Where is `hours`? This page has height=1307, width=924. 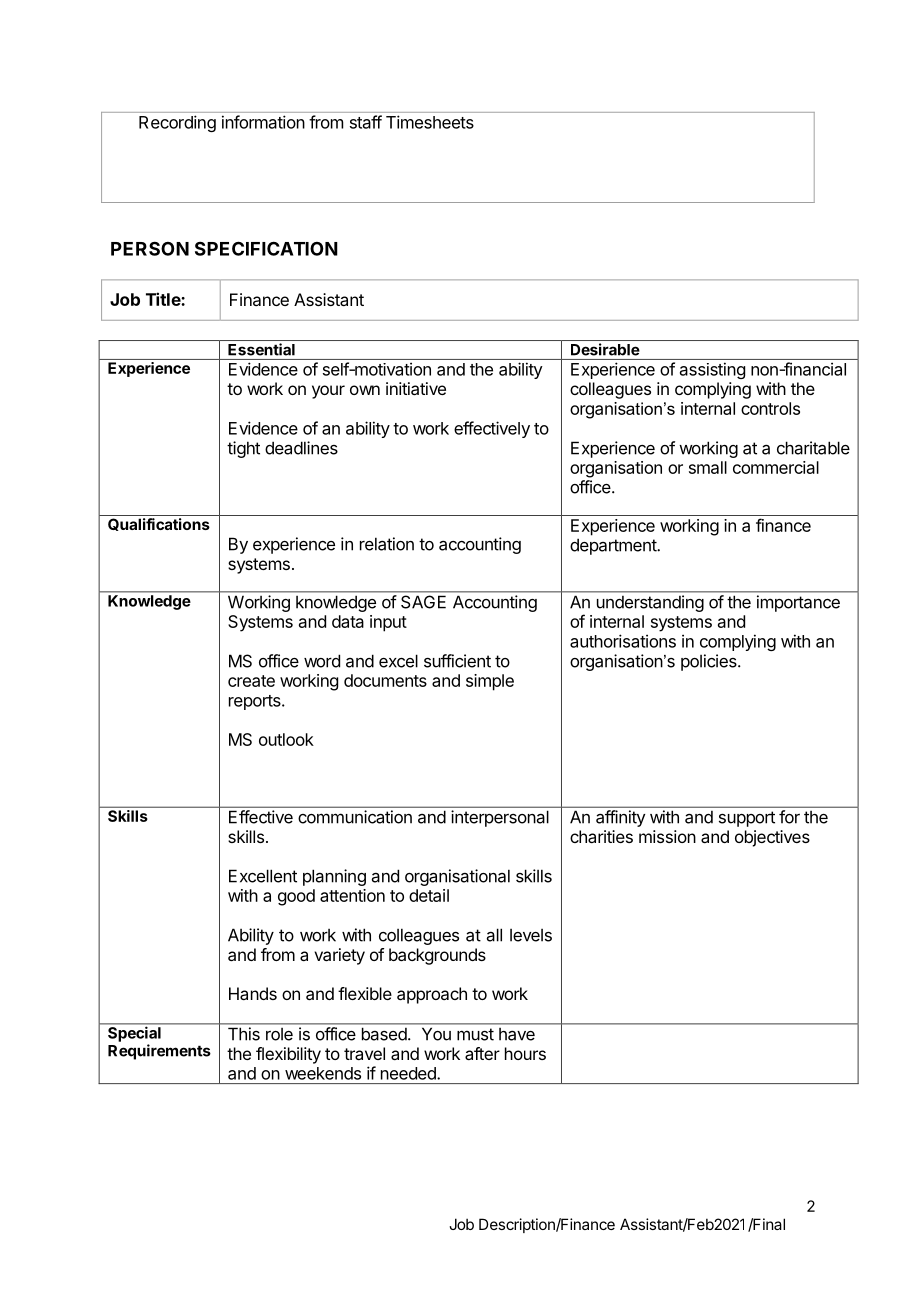
hours is located at coordinates (525, 1053).
